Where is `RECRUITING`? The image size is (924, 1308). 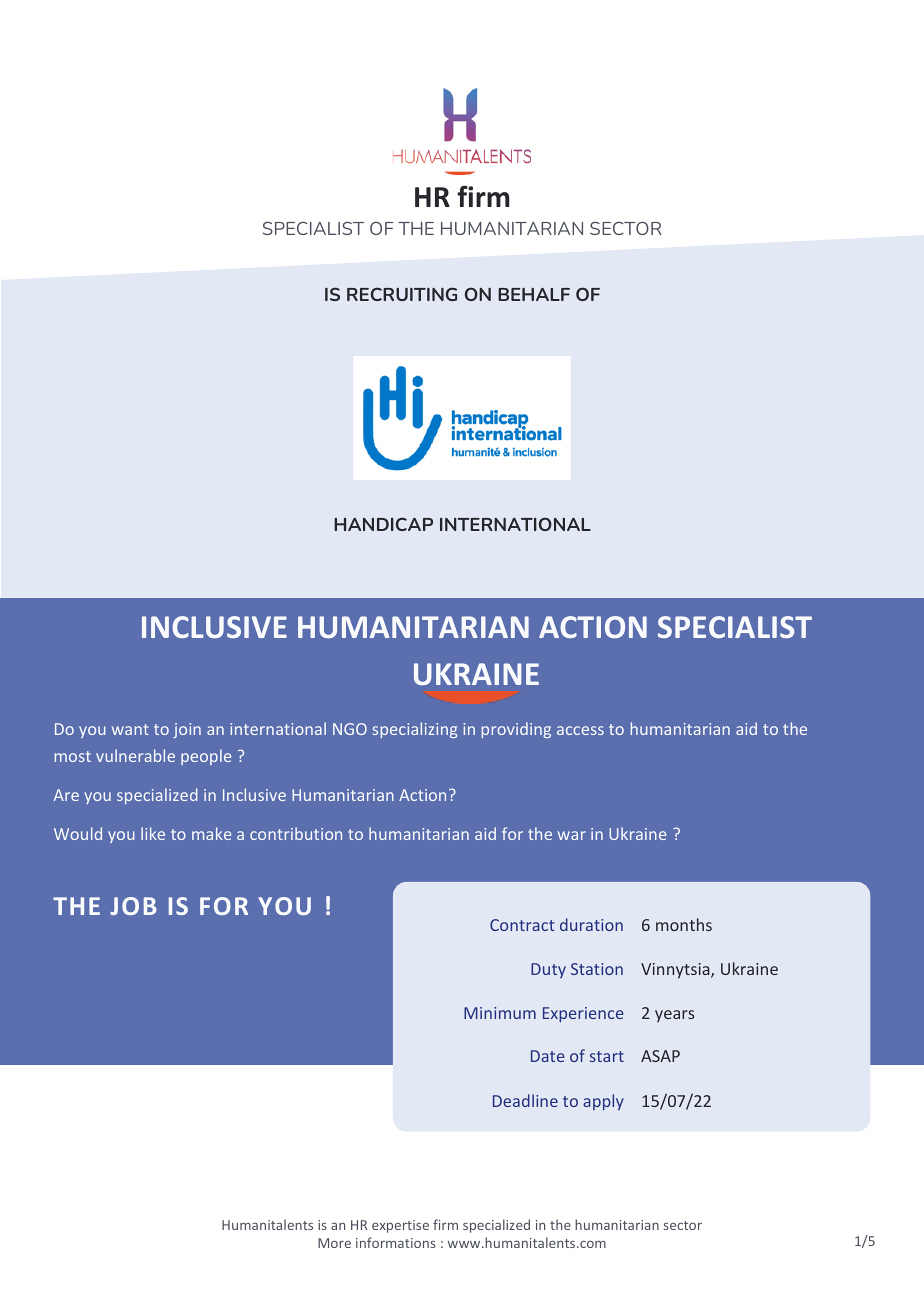
RECRUITING is located at coordinates (402, 294).
